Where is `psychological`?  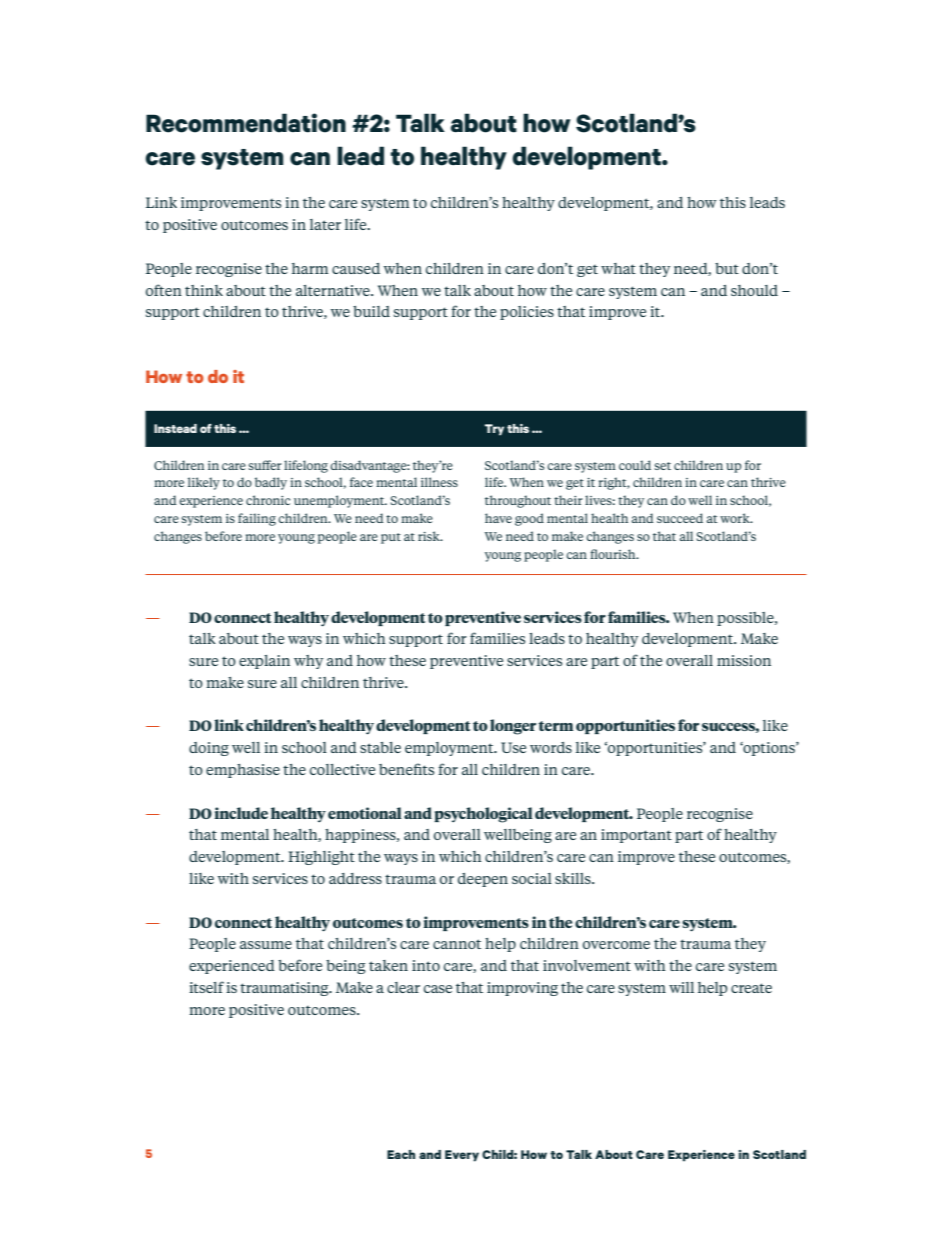 psychological is located at coordinates (483, 815).
